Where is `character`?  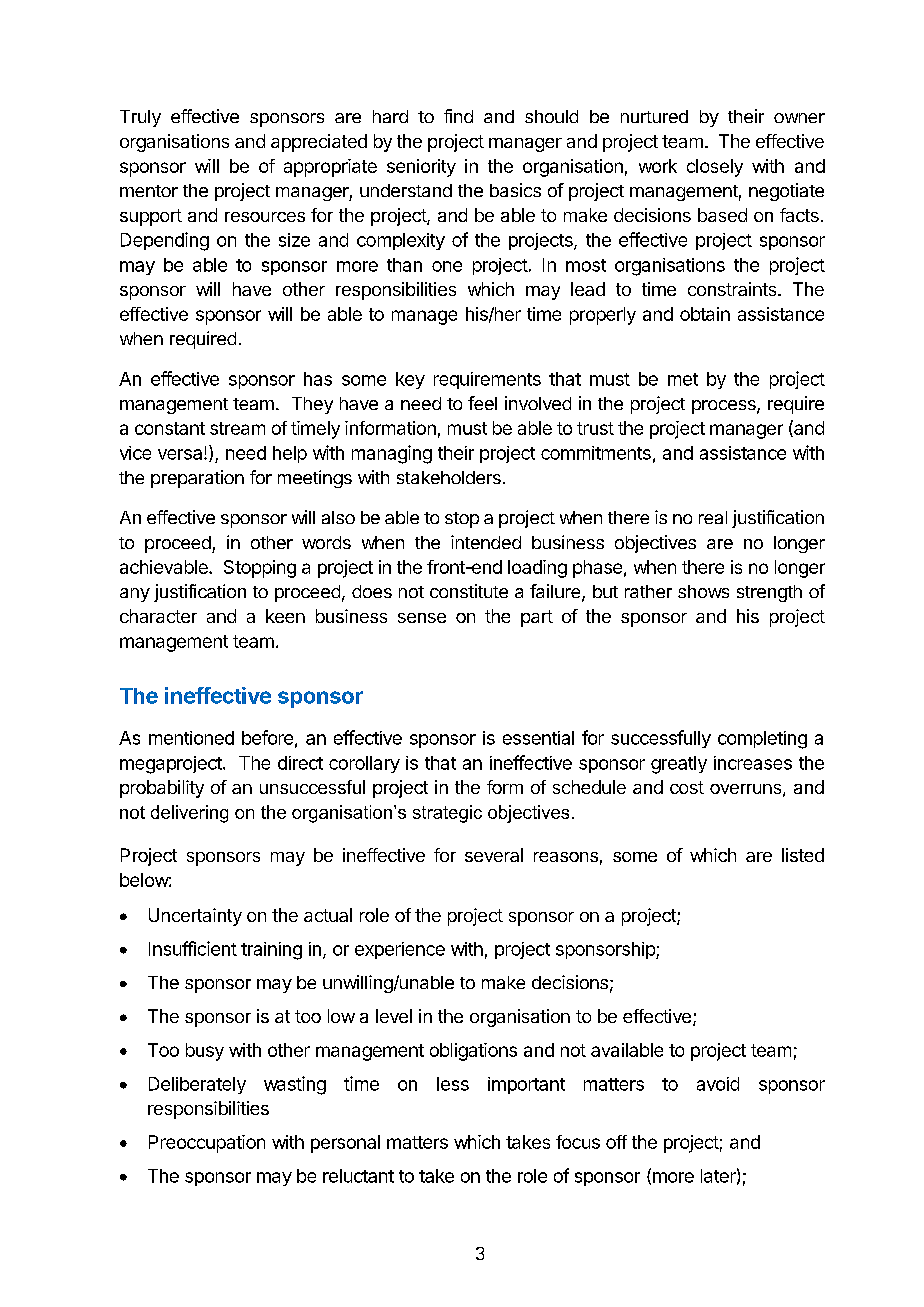 character is located at coordinates (158, 616).
